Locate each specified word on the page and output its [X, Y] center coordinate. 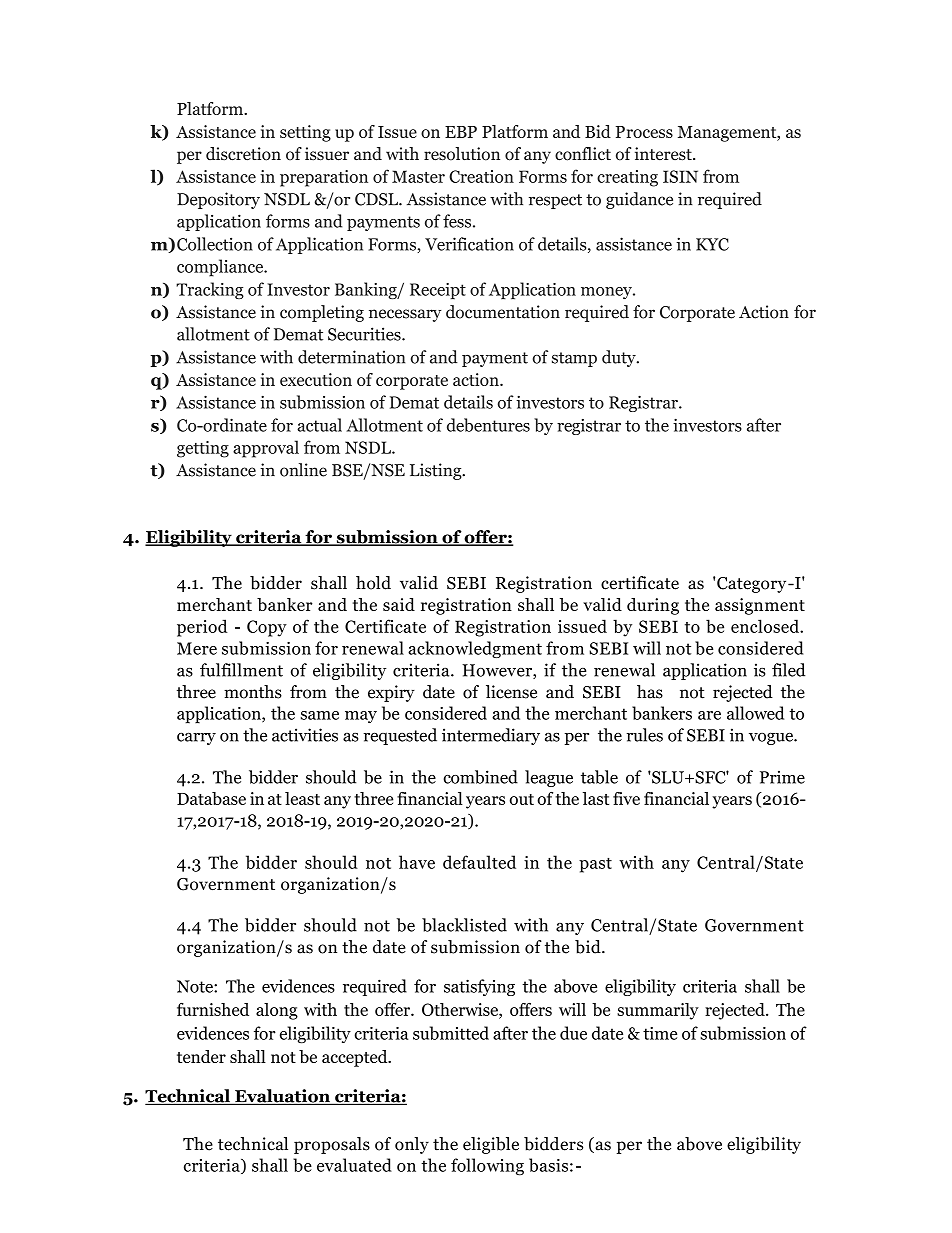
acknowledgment [475, 649]
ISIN [680, 176]
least [302, 798]
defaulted [479, 862]
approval [266, 449]
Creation [481, 176]
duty [620, 358]
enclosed [766, 626]
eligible [491, 1145]
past [595, 865]
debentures [488, 425]
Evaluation [283, 1097]
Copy [267, 628]
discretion [243, 154]
